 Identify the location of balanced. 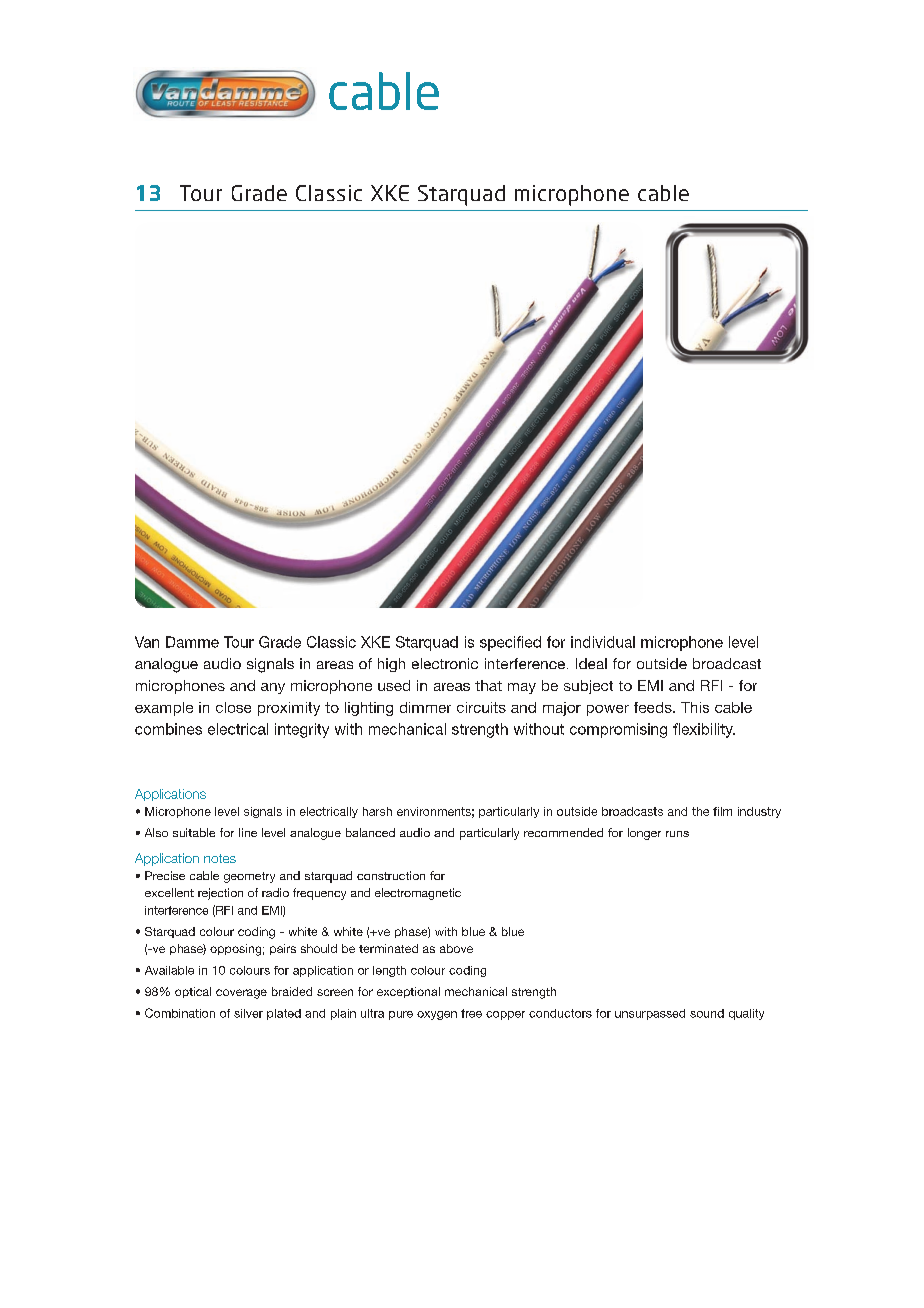
(370, 832).
